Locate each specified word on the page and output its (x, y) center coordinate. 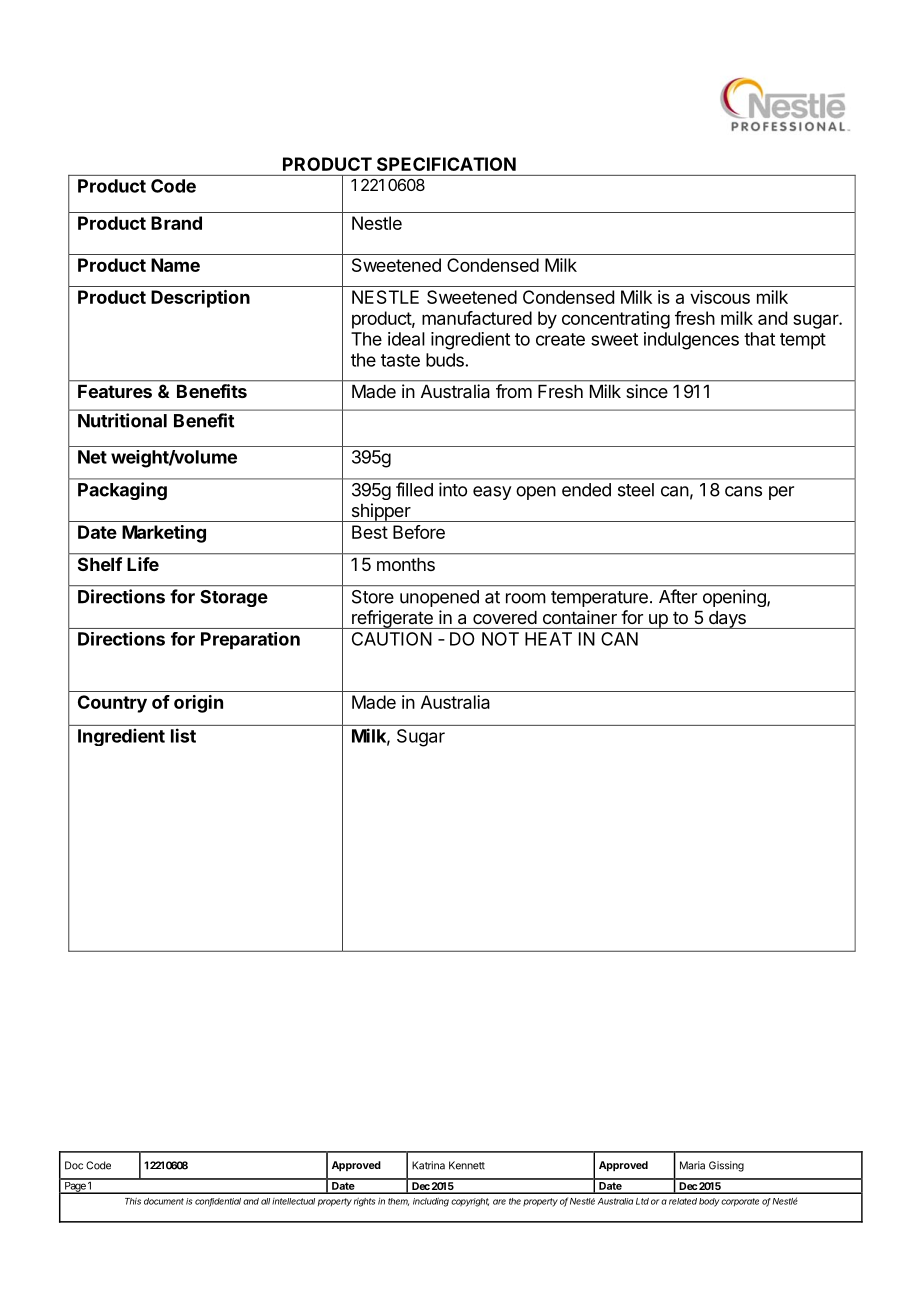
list (183, 735)
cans (743, 491)
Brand (176, 223)
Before (419, 532)
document (164, 1201)
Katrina (428, 1165)
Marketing (164, 534)
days (727, 620)
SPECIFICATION (446, 164)
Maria (692, 1165)
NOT (500, 639)
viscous (720, 297)
